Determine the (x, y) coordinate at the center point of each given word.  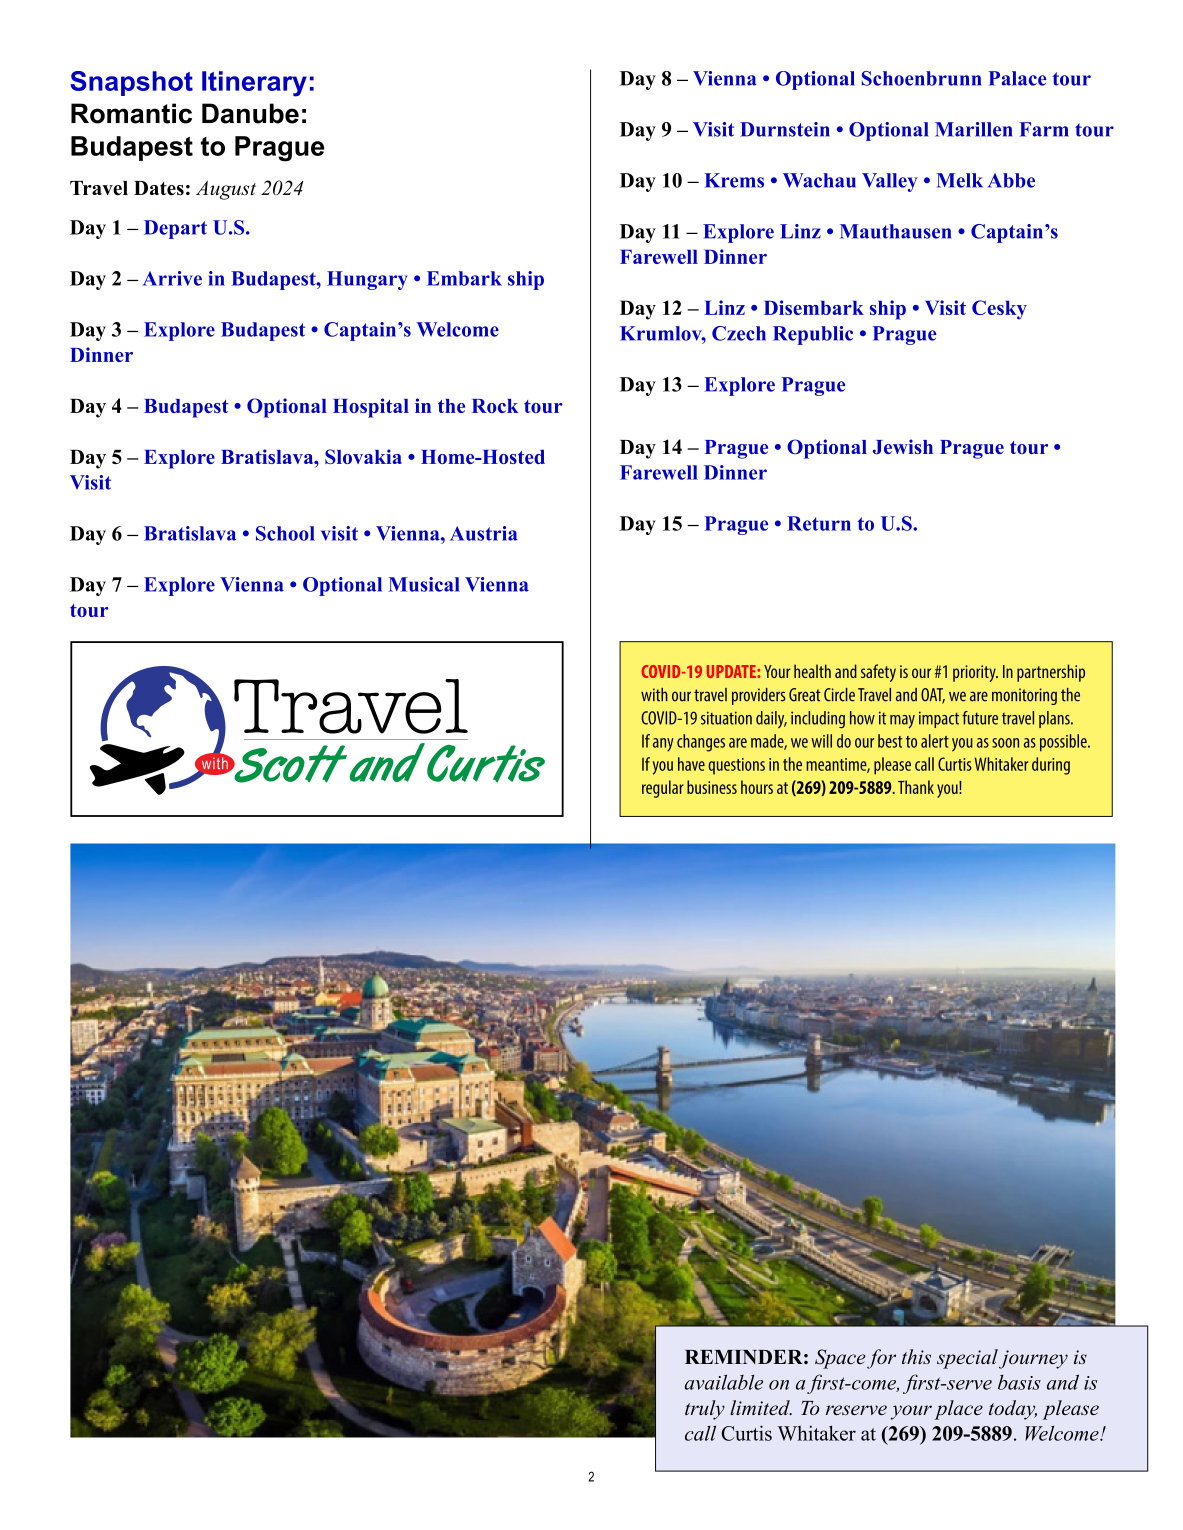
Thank (916, 787)
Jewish (903, 446)
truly (705, 1410)
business (712, 787)
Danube (250, 113)
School (285, 533)
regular (663, 789)
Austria (484, 533)
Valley (889, 182)
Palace (1017, 78)
